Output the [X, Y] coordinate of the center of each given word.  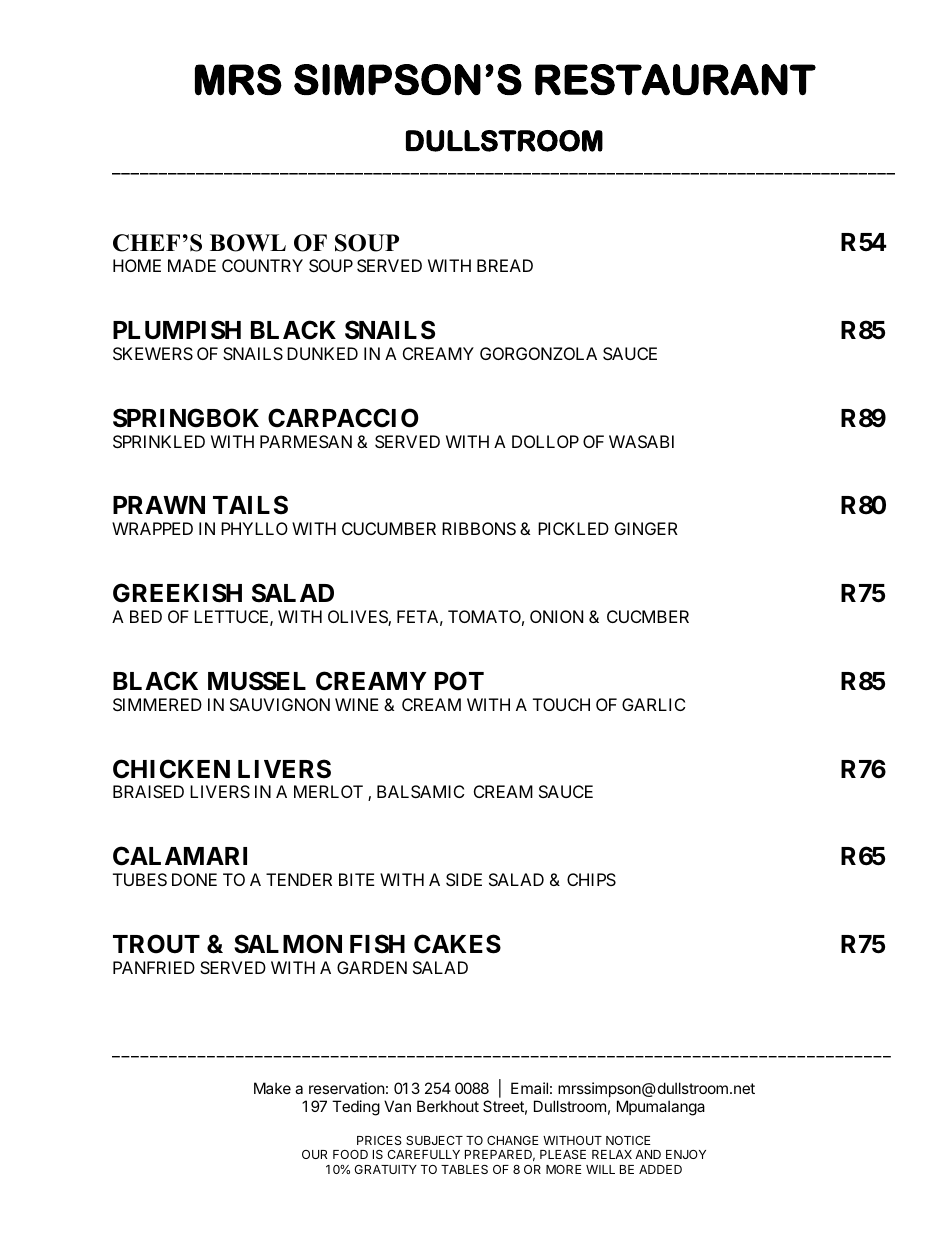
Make [272, 1088]
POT [459, 681]
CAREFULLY [423, 1154]
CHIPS [591, 879]
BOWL [248, 243]
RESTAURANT [675, 80]
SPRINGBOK [186, 418]
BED [146, 616]
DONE [194, 879]
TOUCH [561, 704]
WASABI [641, 441]
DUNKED [322, 353]
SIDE [464, 879]
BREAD [505, 265]
